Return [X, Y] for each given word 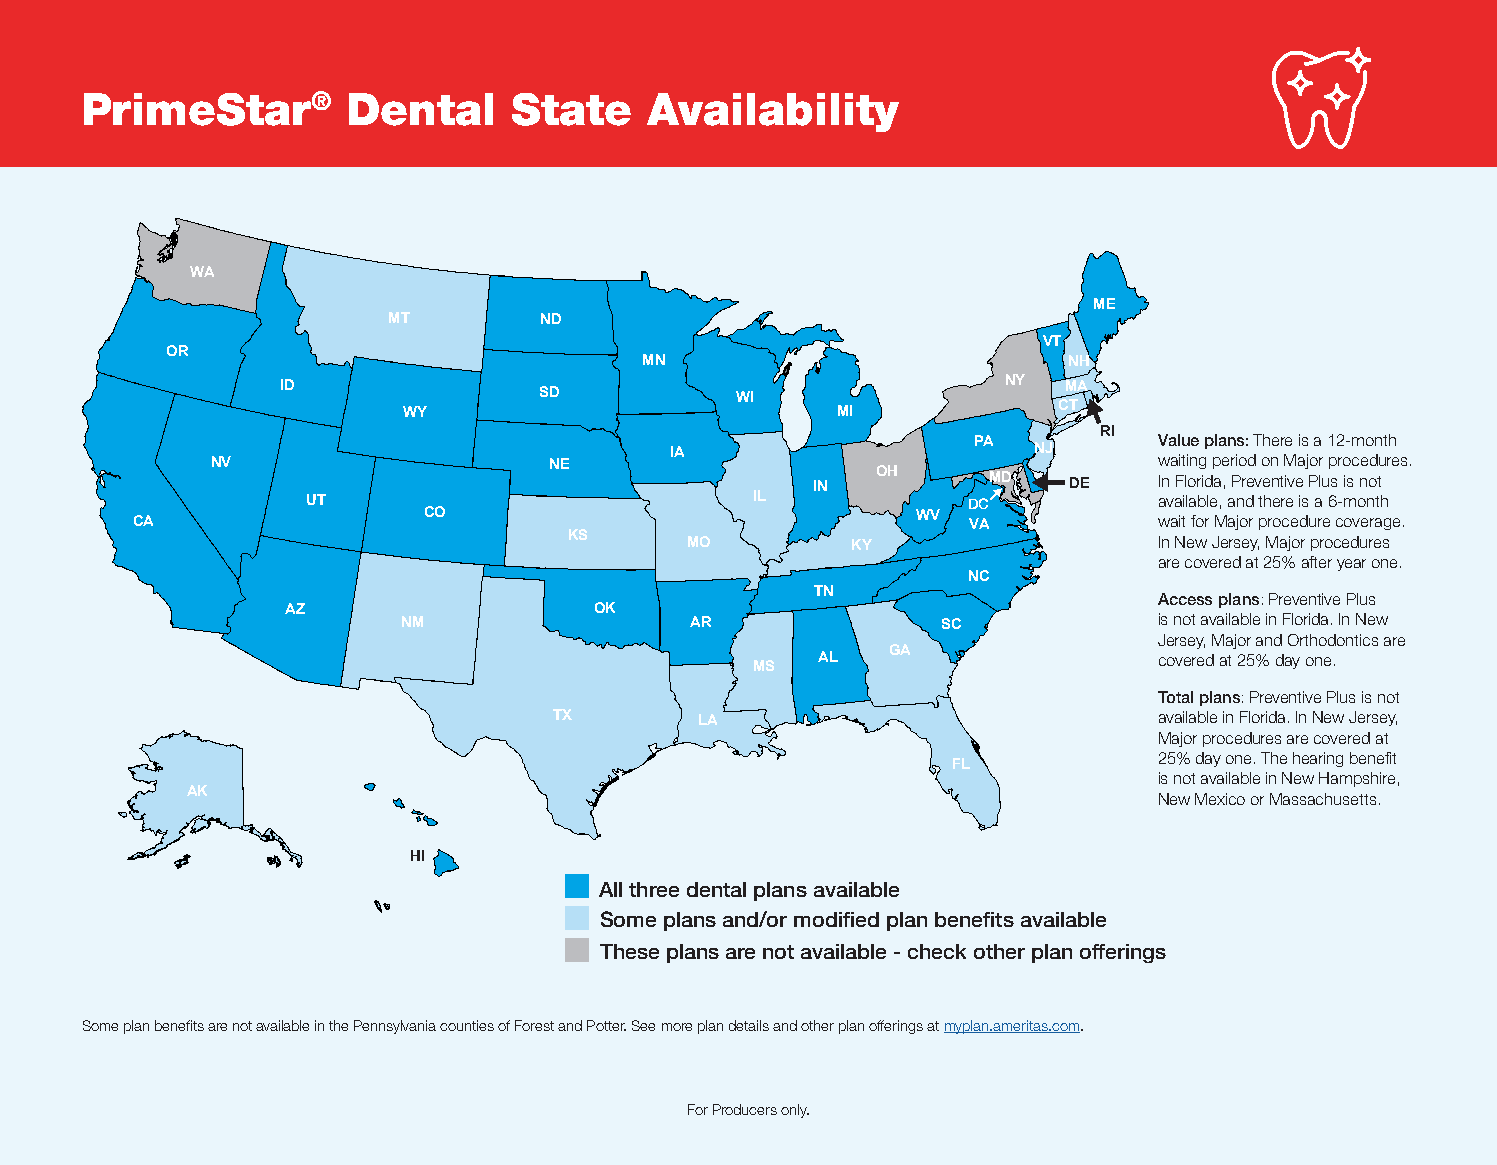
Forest [534, 1025]
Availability [773, 112]
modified [836, 919]
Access [1185, 599]
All [610, 889]
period [1234, 461]
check [937, 951]
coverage [1368, 524]
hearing [1318, 759]
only [795, 1111]
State [571, 109]
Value [1178, 440]
